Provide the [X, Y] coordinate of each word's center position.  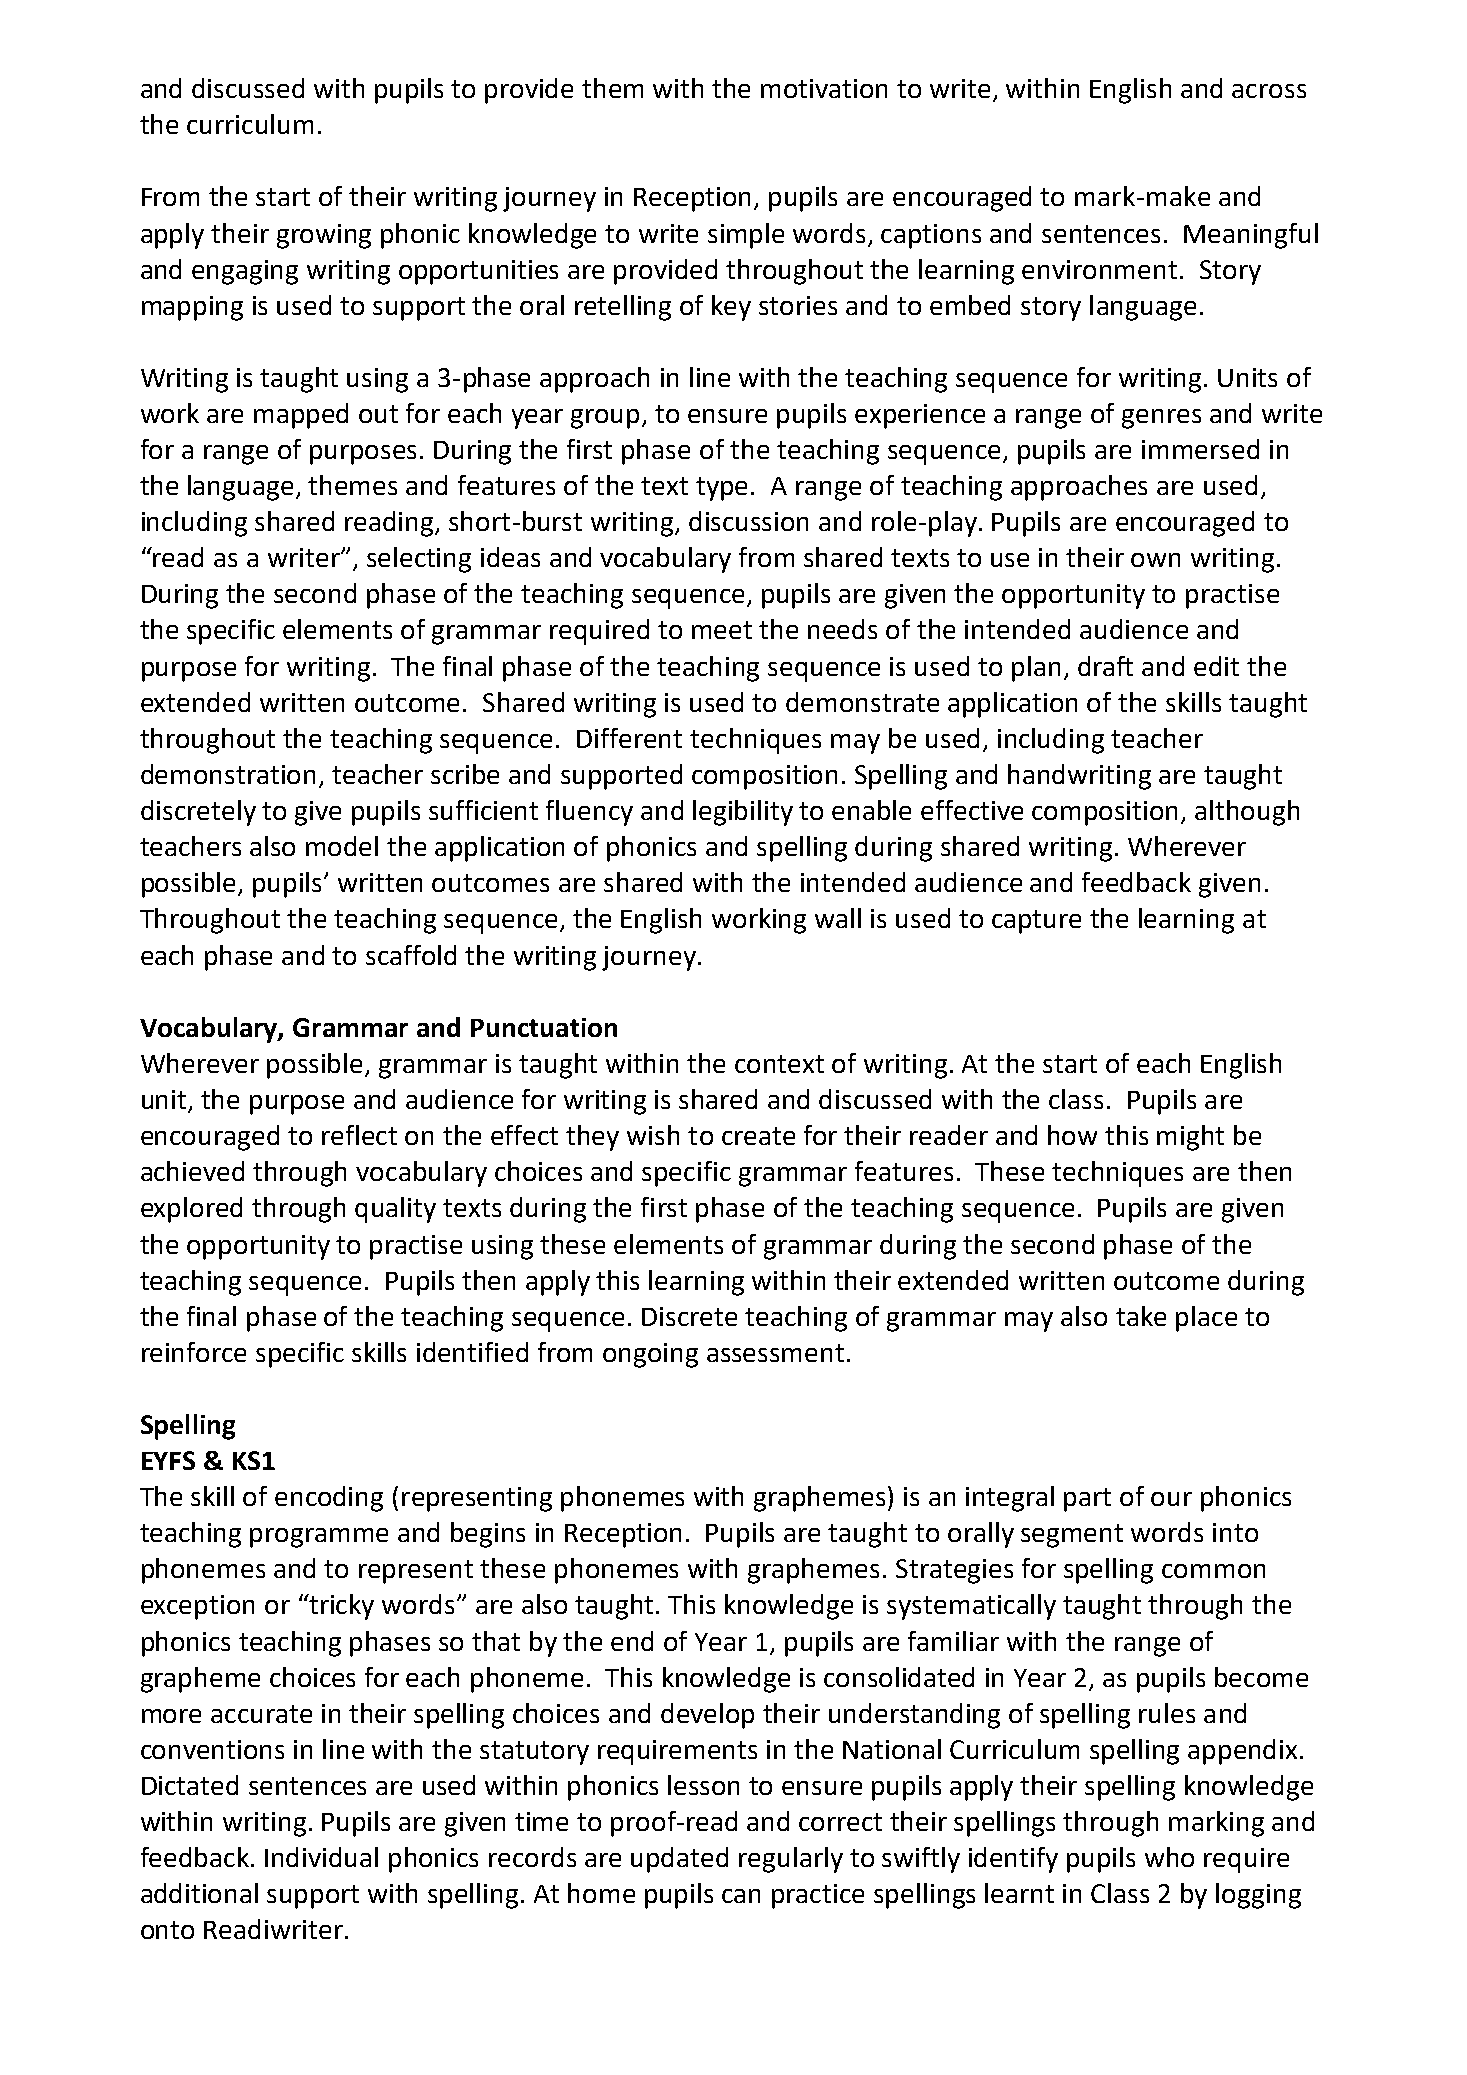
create [758, 1136]
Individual [321, 1857]
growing [324, 236]
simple [746, 236]
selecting [419, 560]
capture [1036, 922]
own [1155, 560]
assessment [775, 1353]
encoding [329, 1499]
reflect [359, 1135]
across [1269, 91]
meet [722, 630]
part [1087, 1500]
